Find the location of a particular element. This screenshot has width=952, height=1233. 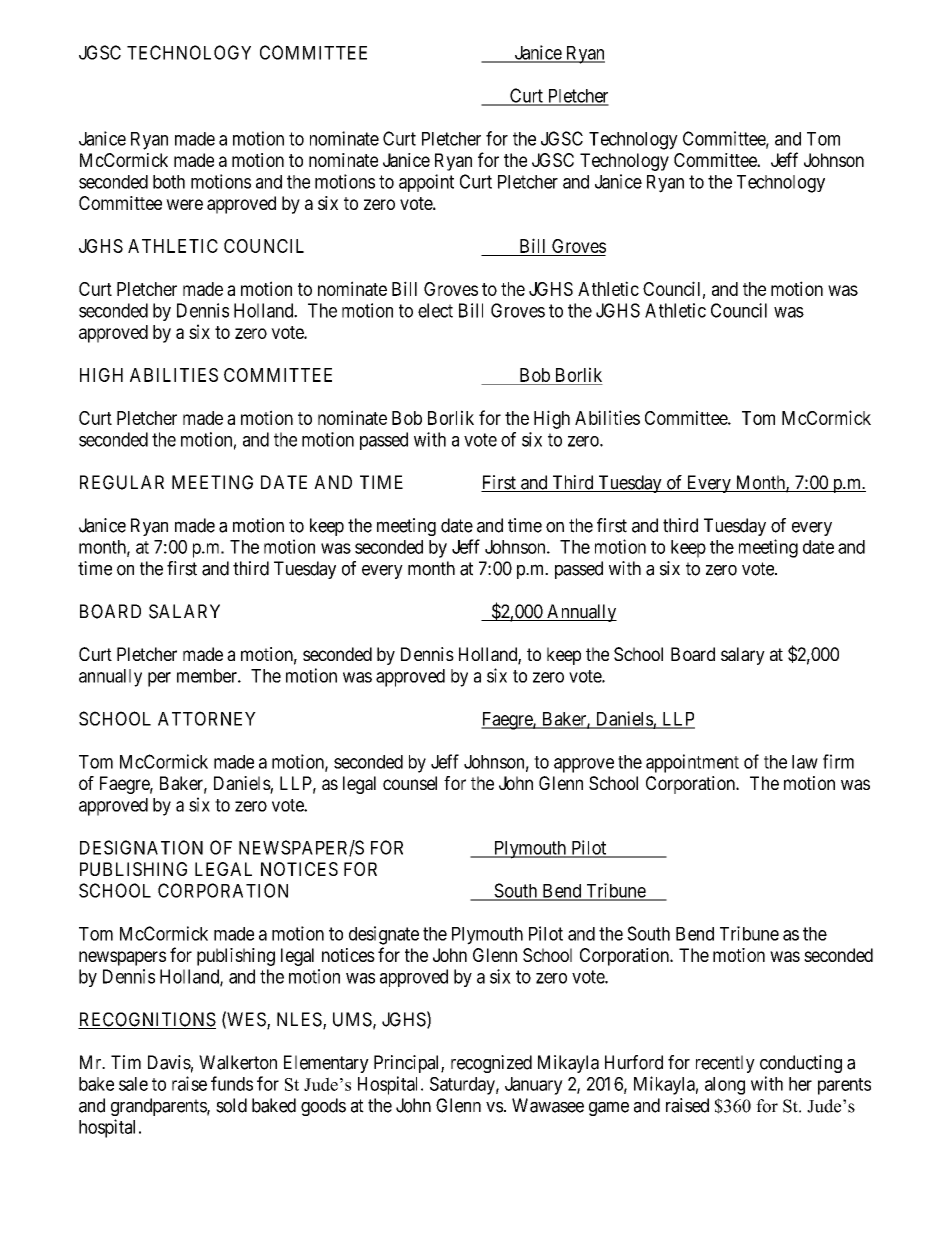

designate is located at coordinates (384, 935).
